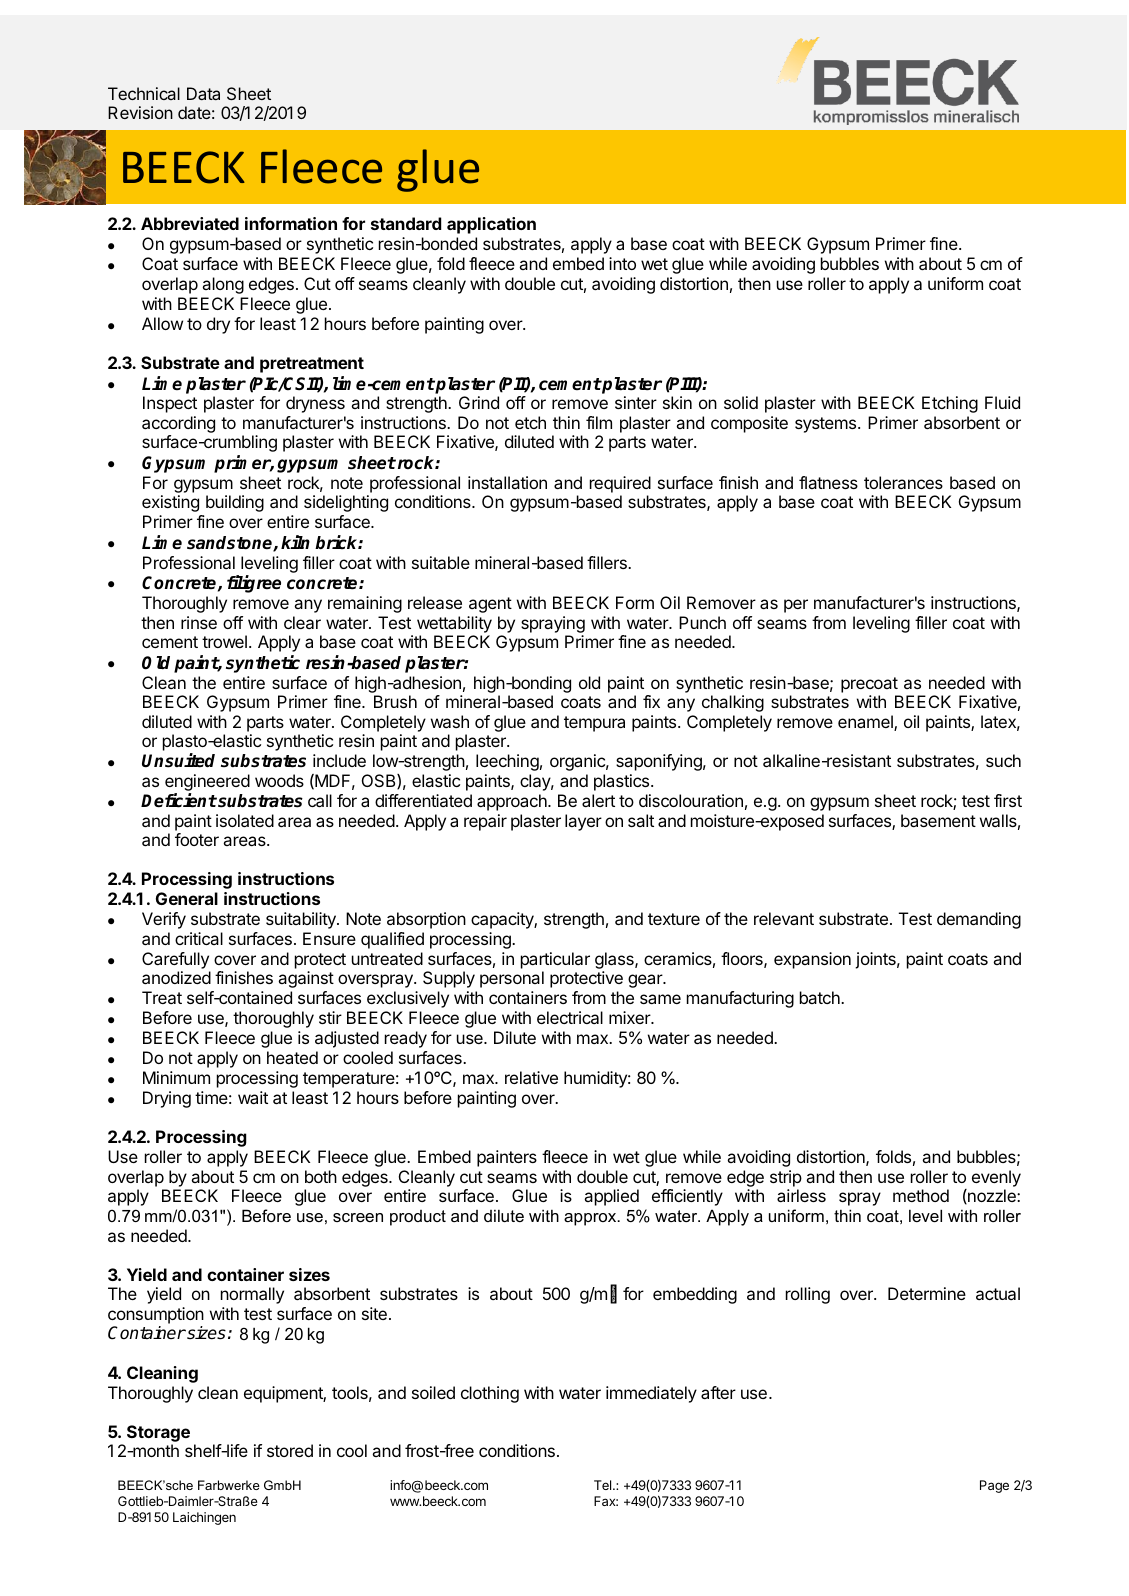 The image size is (1129, 1596). I want to click on alert, so click(598, 800).
